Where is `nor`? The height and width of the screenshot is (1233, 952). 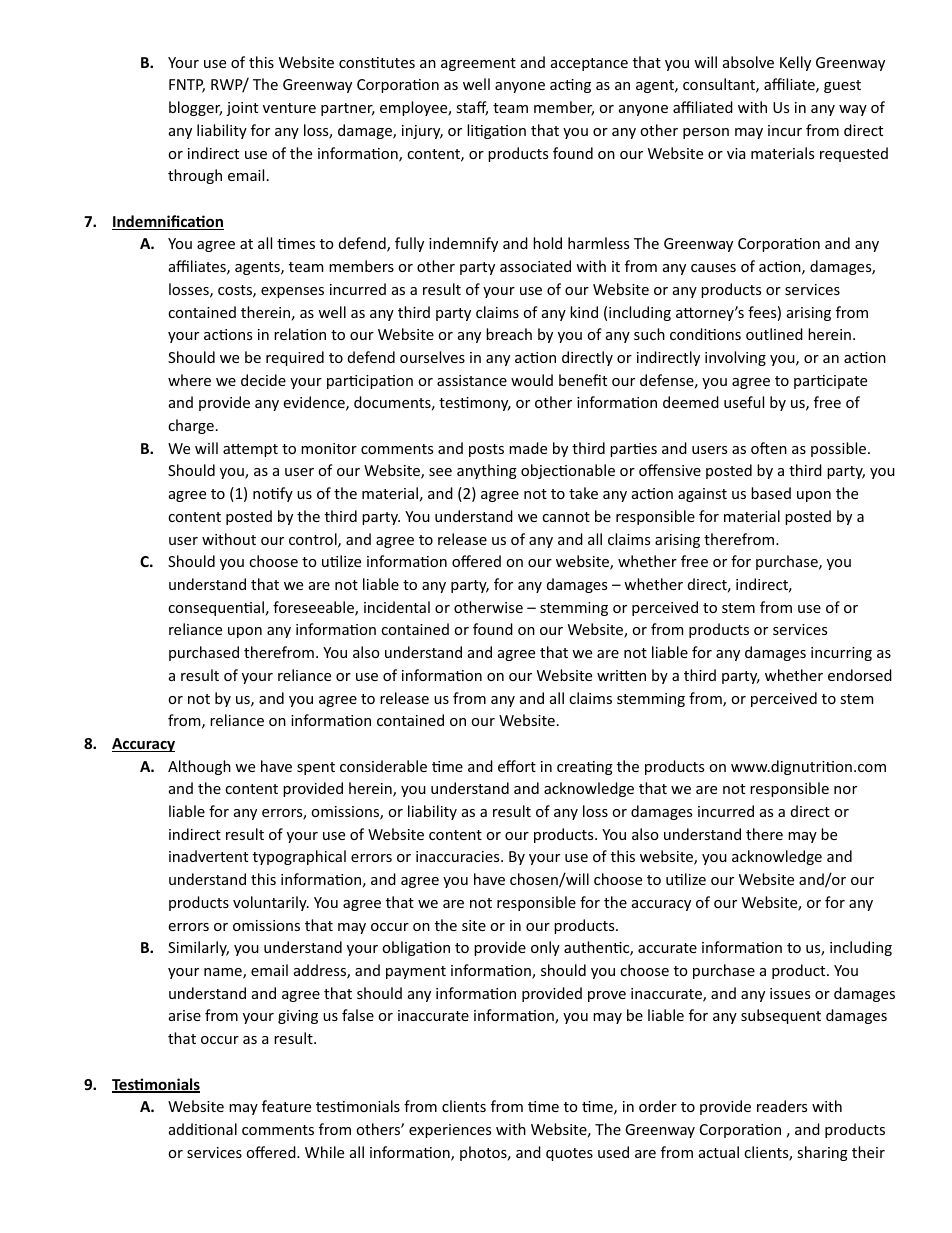
nor is located at coordinates (845, 790).
